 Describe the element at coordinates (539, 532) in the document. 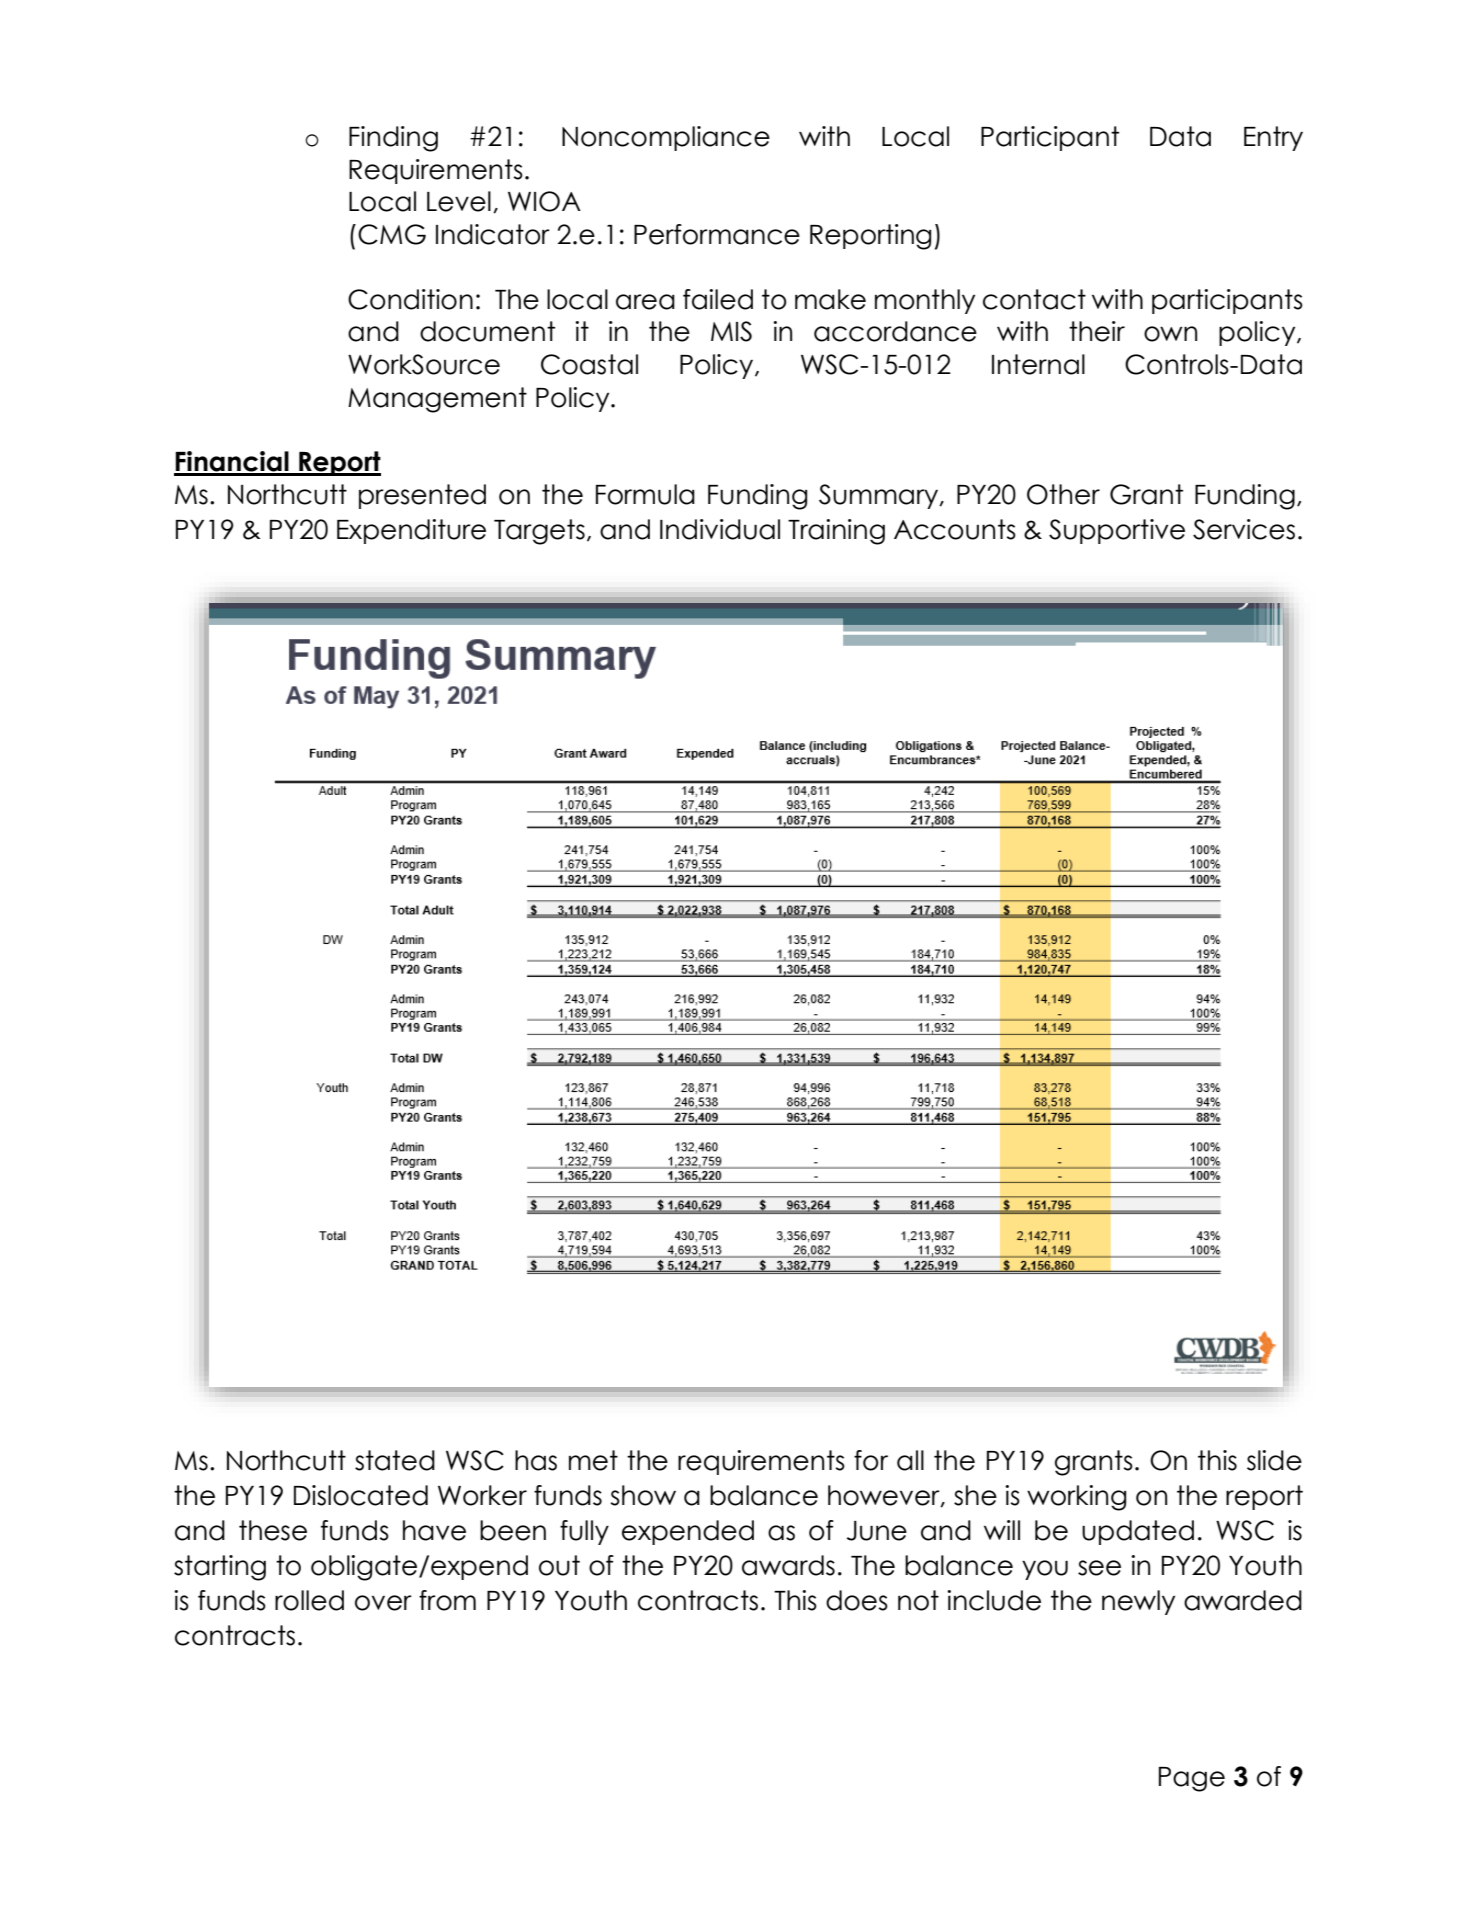

I see `Targets` at that location.
